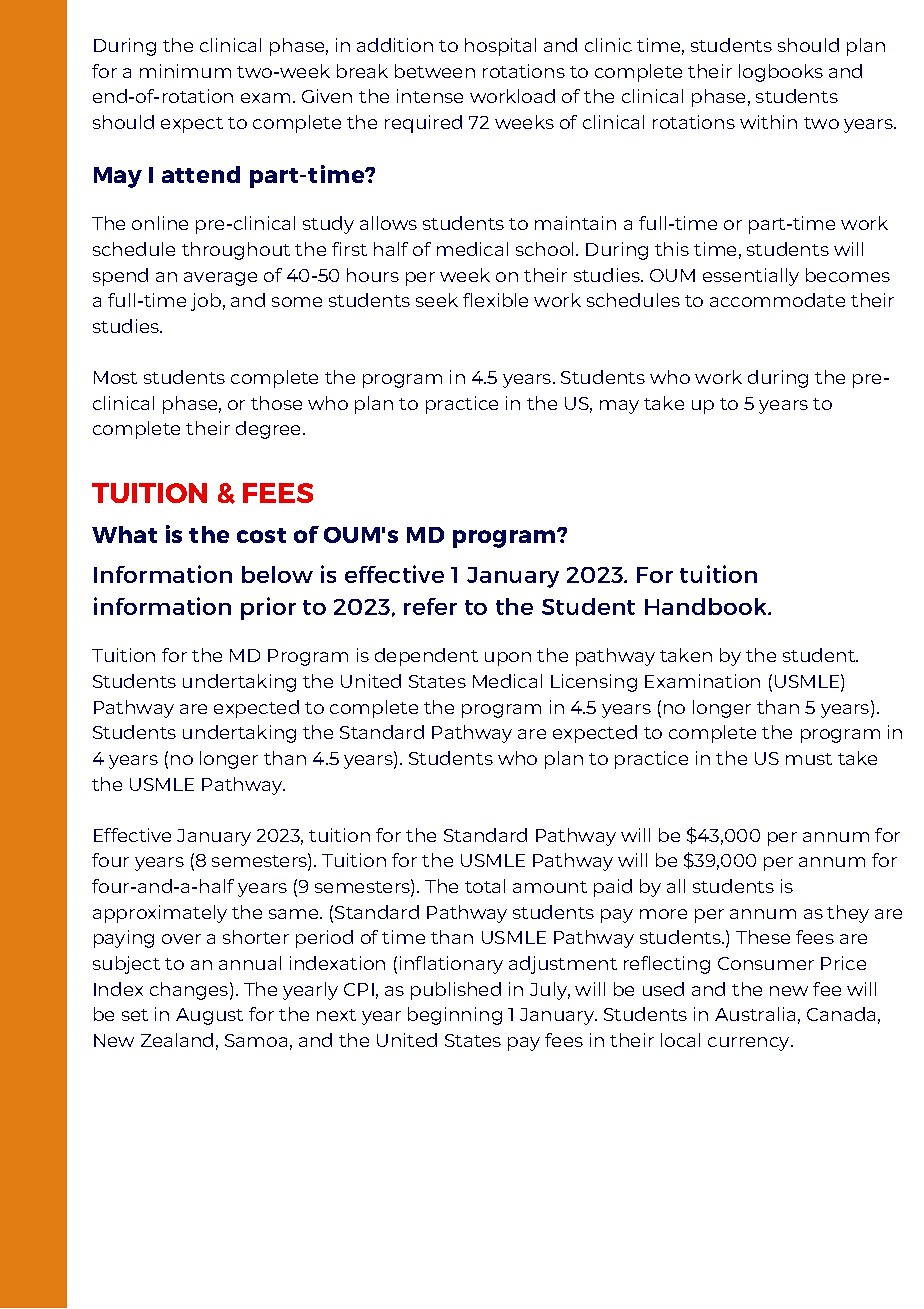 This screenshot has width=924, height=1309. What do you see at coordinates (455, 1016) in the screenshot?
I see `beginning` at bounding box center [455, 1016].
